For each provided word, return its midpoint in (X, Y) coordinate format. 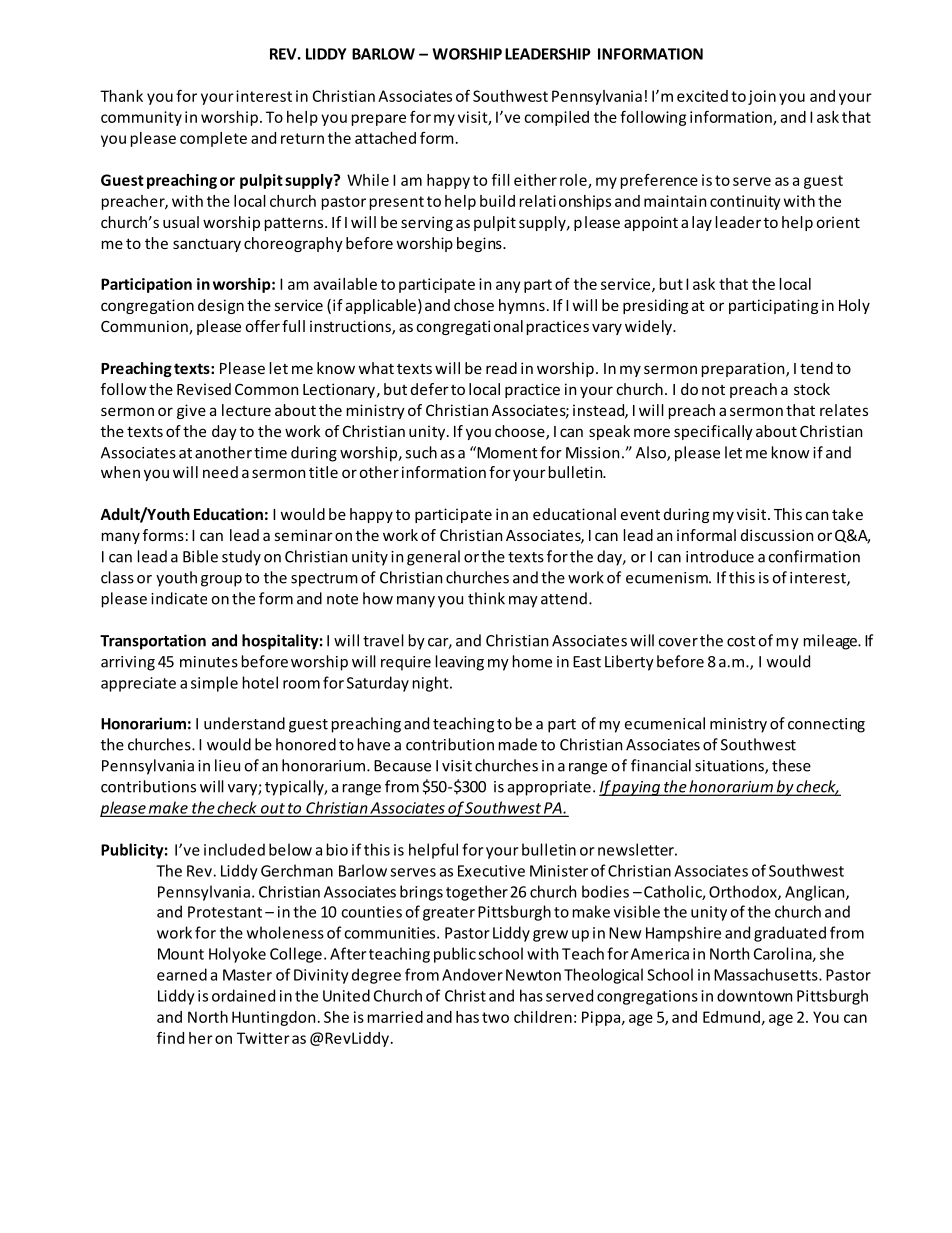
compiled (556, 118)
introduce (720, 556)
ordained (243, 995)
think (486, 598)
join (762, 97)
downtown (754, 995)
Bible (200, 556)
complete (213, 139)
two (495, 1017)
